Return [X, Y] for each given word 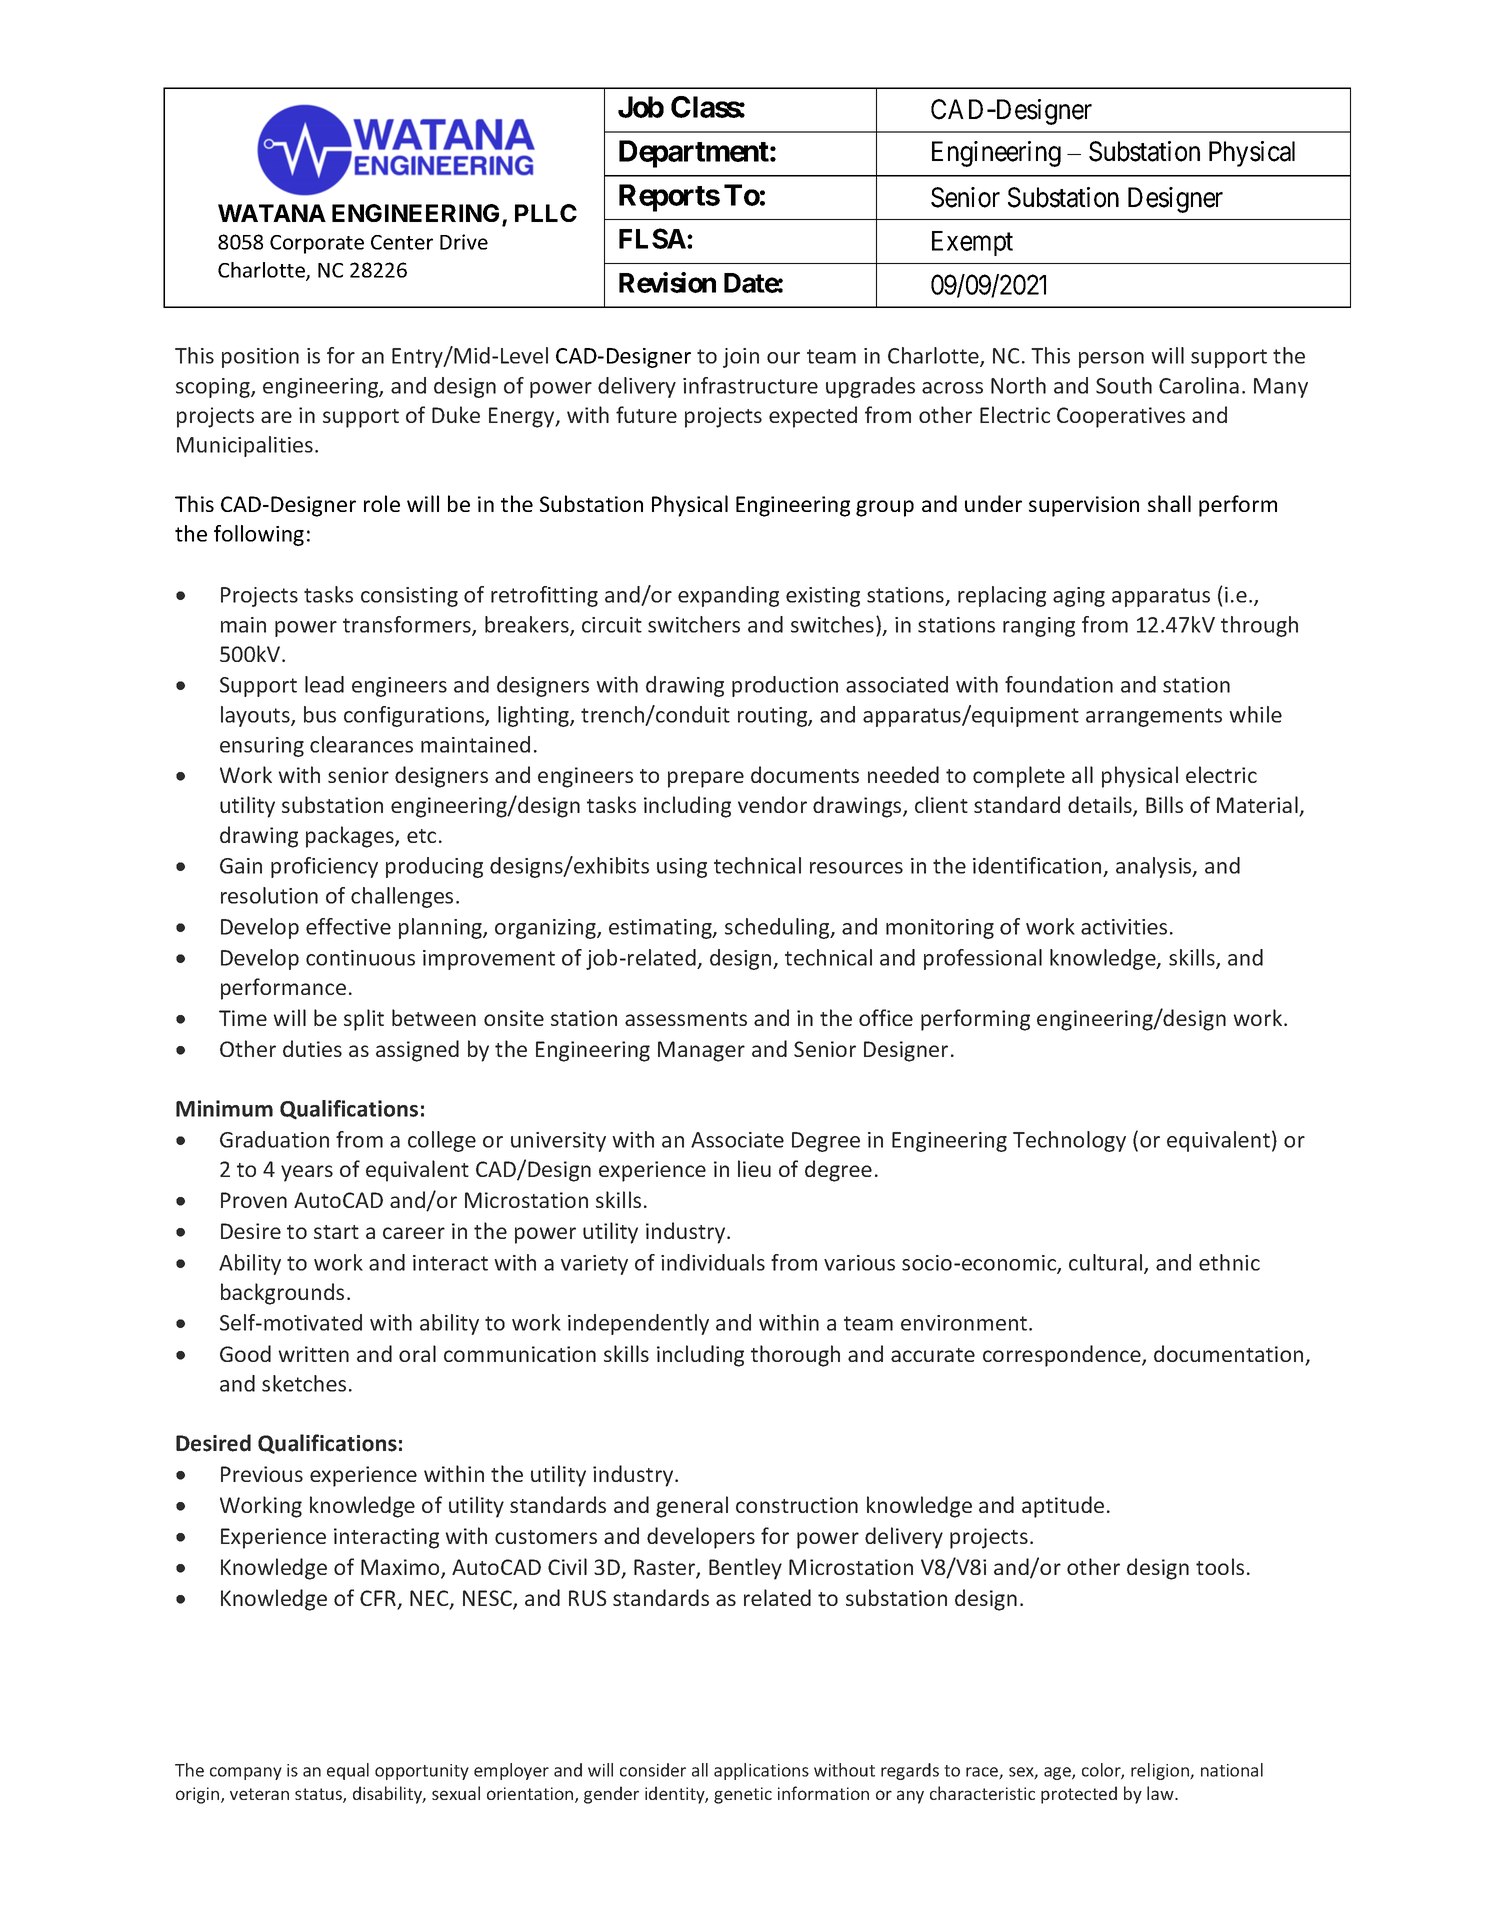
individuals [713, 1262]
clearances [361, 744]
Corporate [317, 244]
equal [348, 1771]
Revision [667, 282]
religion [1161, 1771]
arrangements [1154, 717]
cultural [1107, 1263]
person [1111, 360]
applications [761, 1771]
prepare [706, 779]
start [336, 1232]
